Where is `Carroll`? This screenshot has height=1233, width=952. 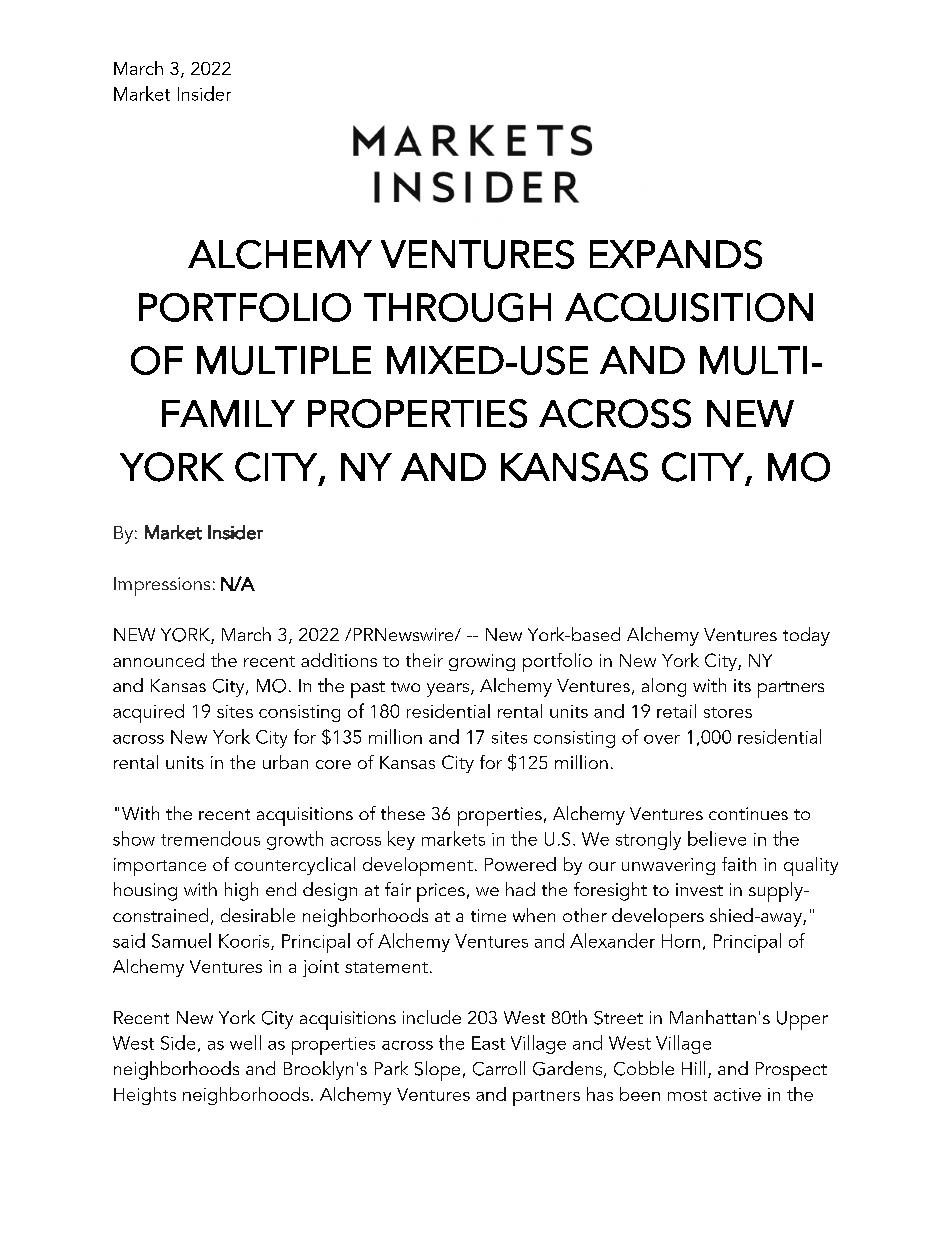
Carroll is located at coordinates (499, 1068).
